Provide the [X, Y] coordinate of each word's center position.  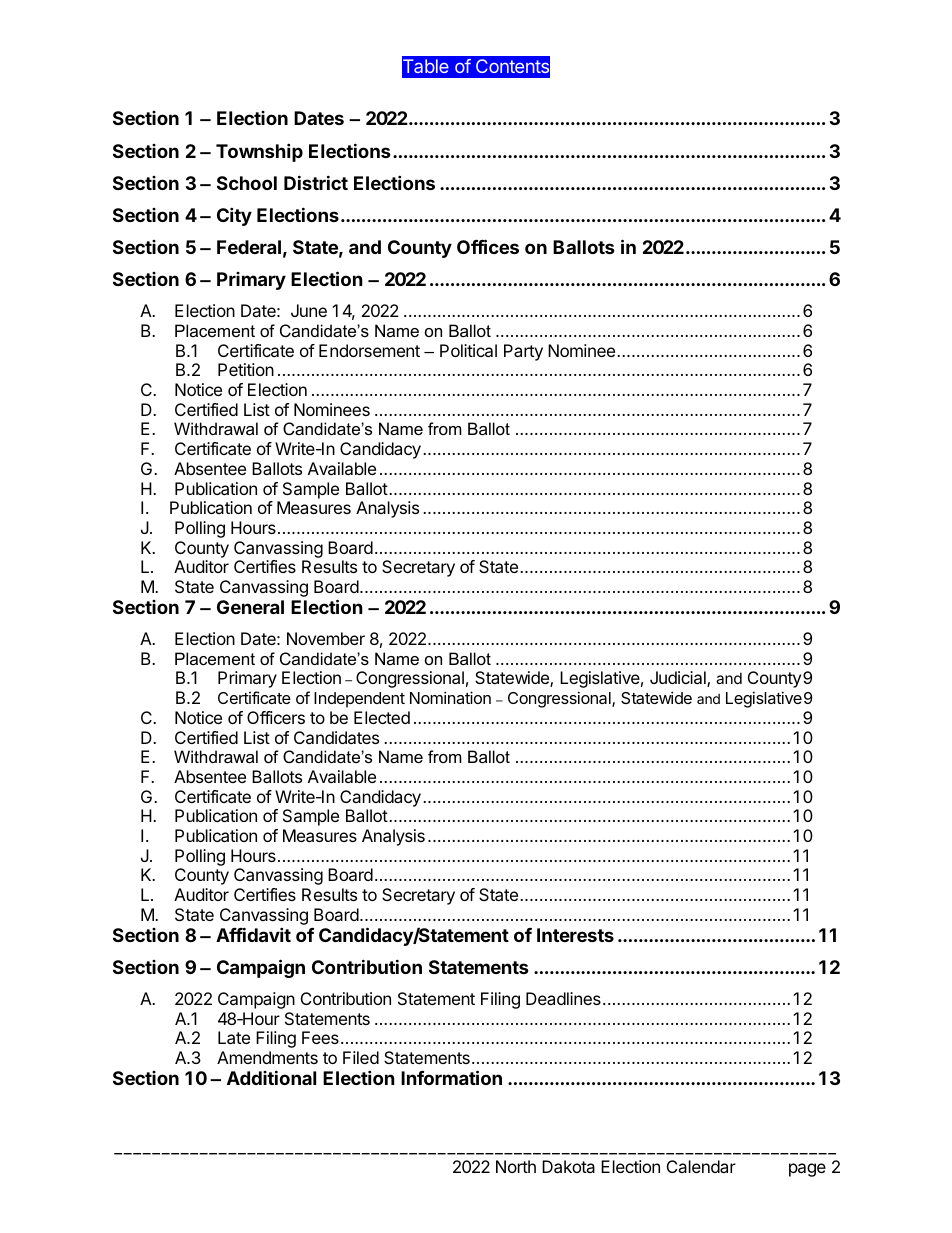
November [326, 638]
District [316, 182]
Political [468, 350]
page [807, 1170]
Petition [246, 369]
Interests [575, 935]
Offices [488, 246]
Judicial [679, 679]
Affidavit [253, 934]
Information [451, 1077]
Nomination [450, 697]
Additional [271, 1077]
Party [523, 352]
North [516, 1166]
